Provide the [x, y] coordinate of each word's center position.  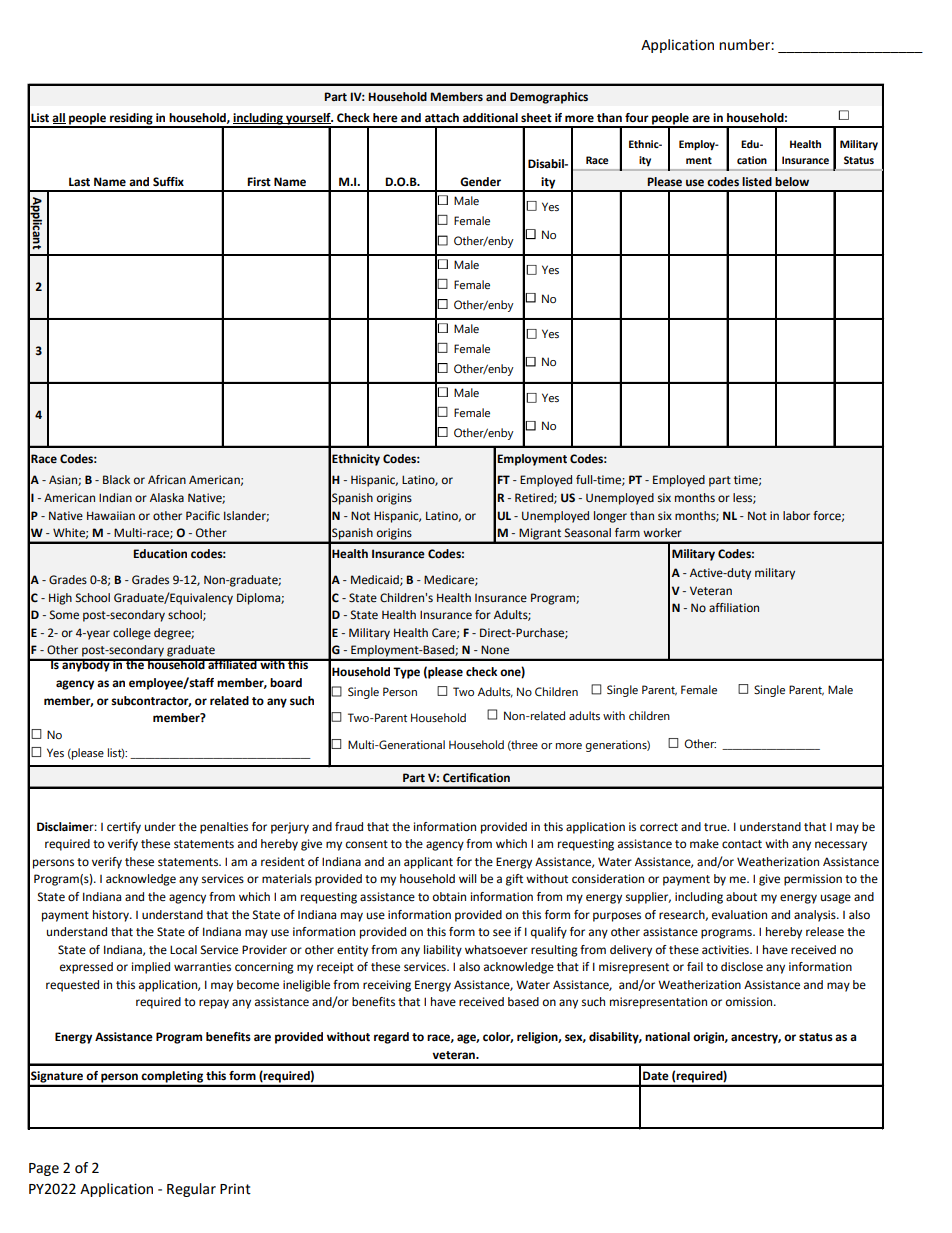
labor [796, 516]
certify [124, 828]
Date [656, 1076]
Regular [191, 1190]
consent [367, 844]
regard [391, 1038]
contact [742, 844]
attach [442, 118]
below [792, 182]
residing [131, 120]
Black [116, 479]
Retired [535, 498]
